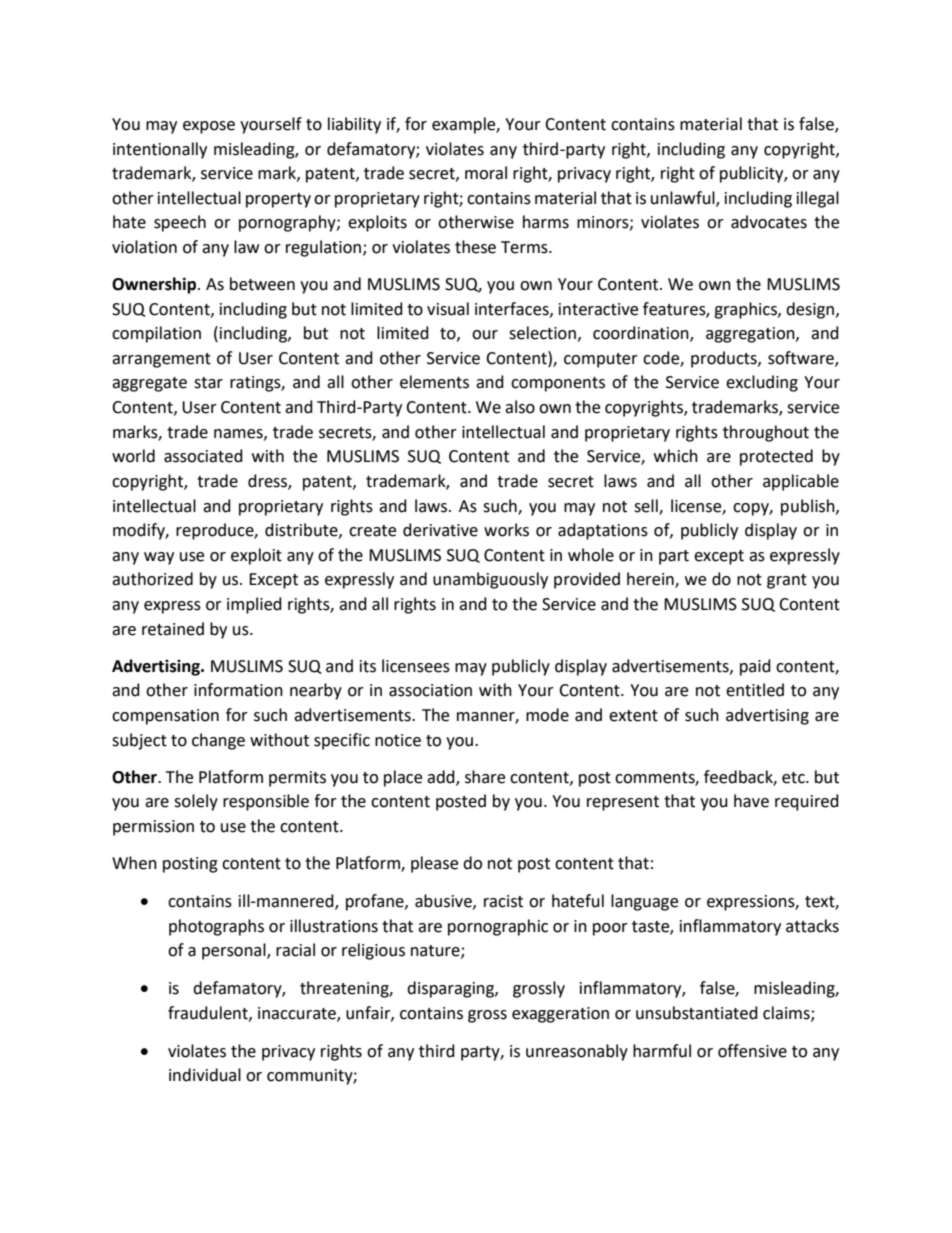 This screenshot has height=1233, width=952. I want to click on grant, so click(787, 581).
